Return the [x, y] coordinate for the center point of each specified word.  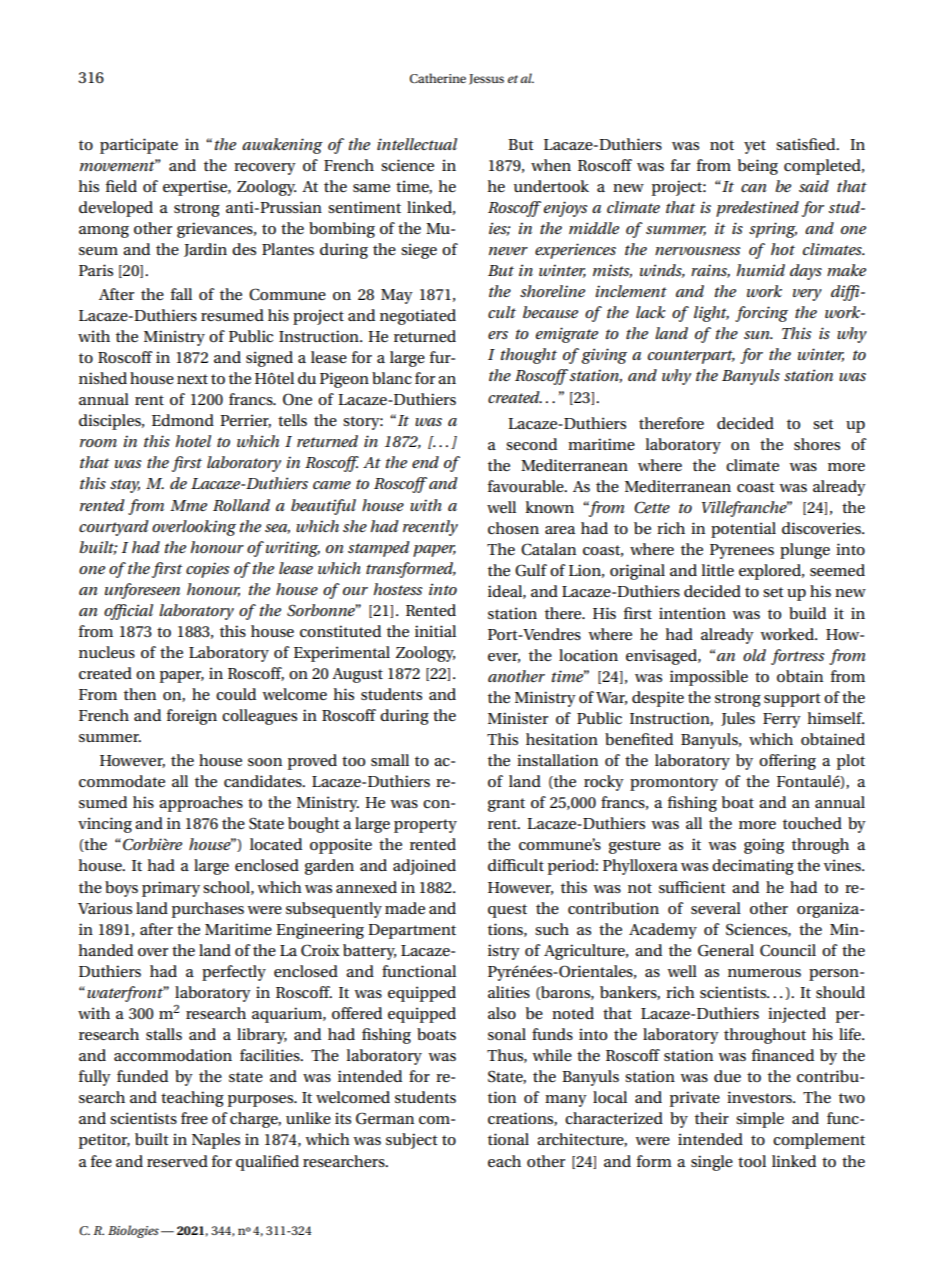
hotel [193, 441]
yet [755, 147]
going [764, 846]
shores [817, 444]
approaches [201, 804]
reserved [177, 1161]
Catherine [438, 78]
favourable [527, 486]
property [425, 826]
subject [412, 1141]
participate [139, 146]
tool [752, 1161]
